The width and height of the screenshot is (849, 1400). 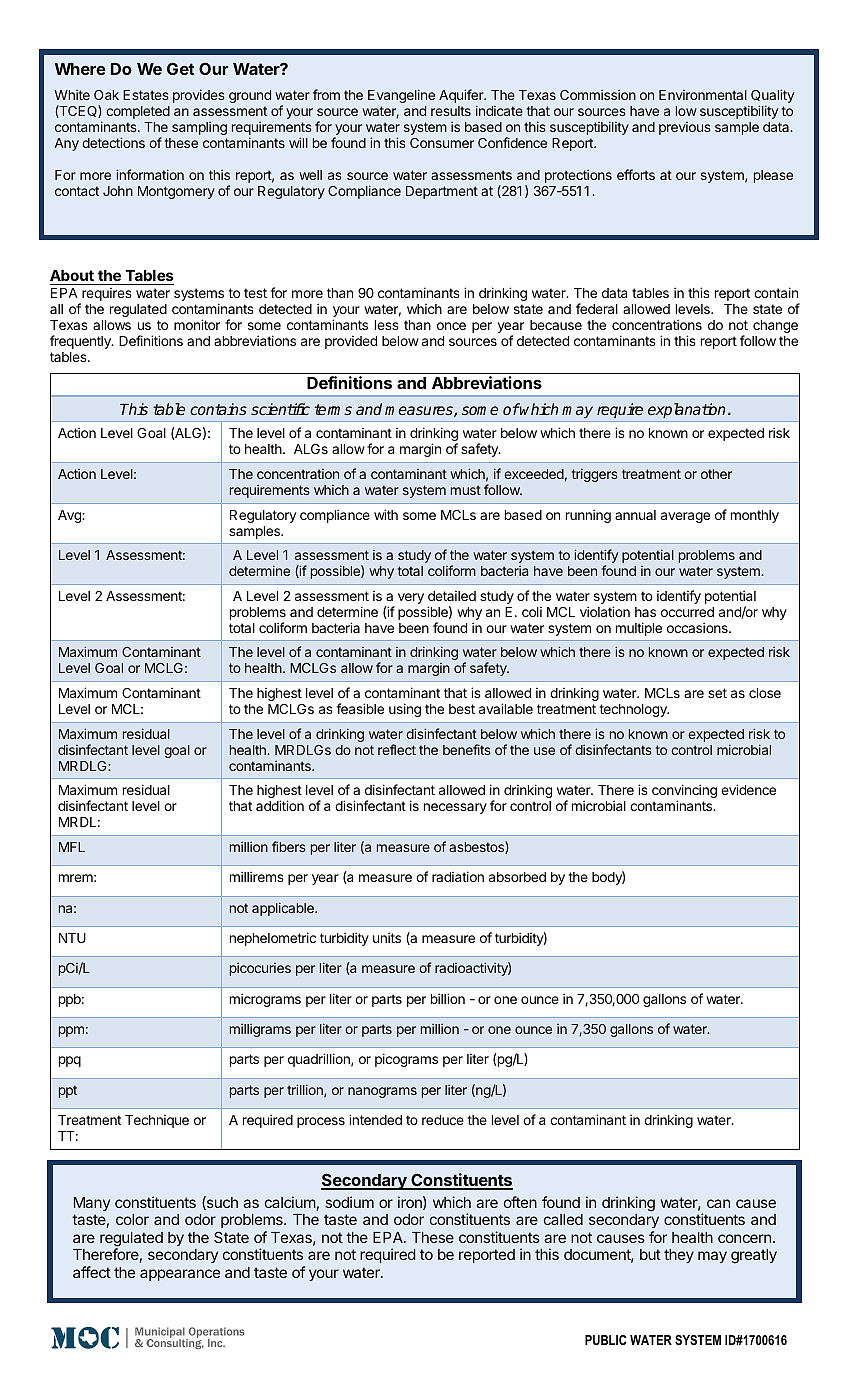 What do you see at coordinates (458, 876) in the screenshot?
I see `radiation` at bounding box center [458, 876].
